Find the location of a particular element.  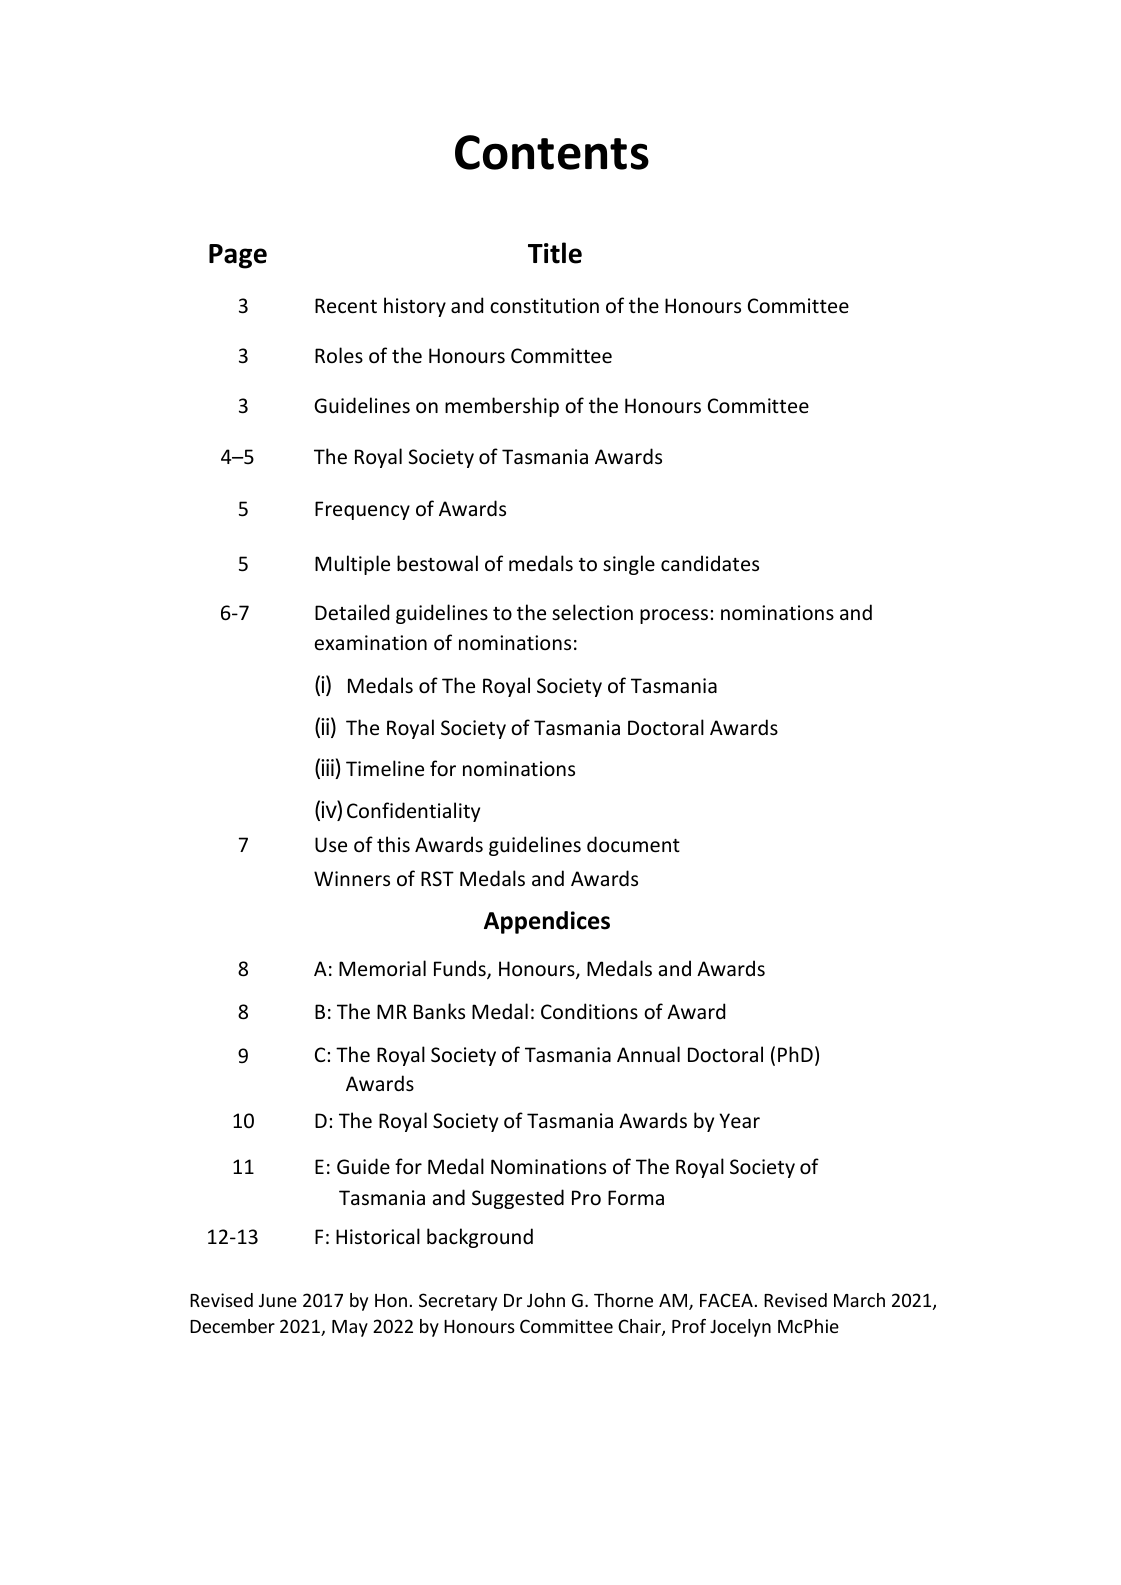

process is located at coordinates (674, 616).
